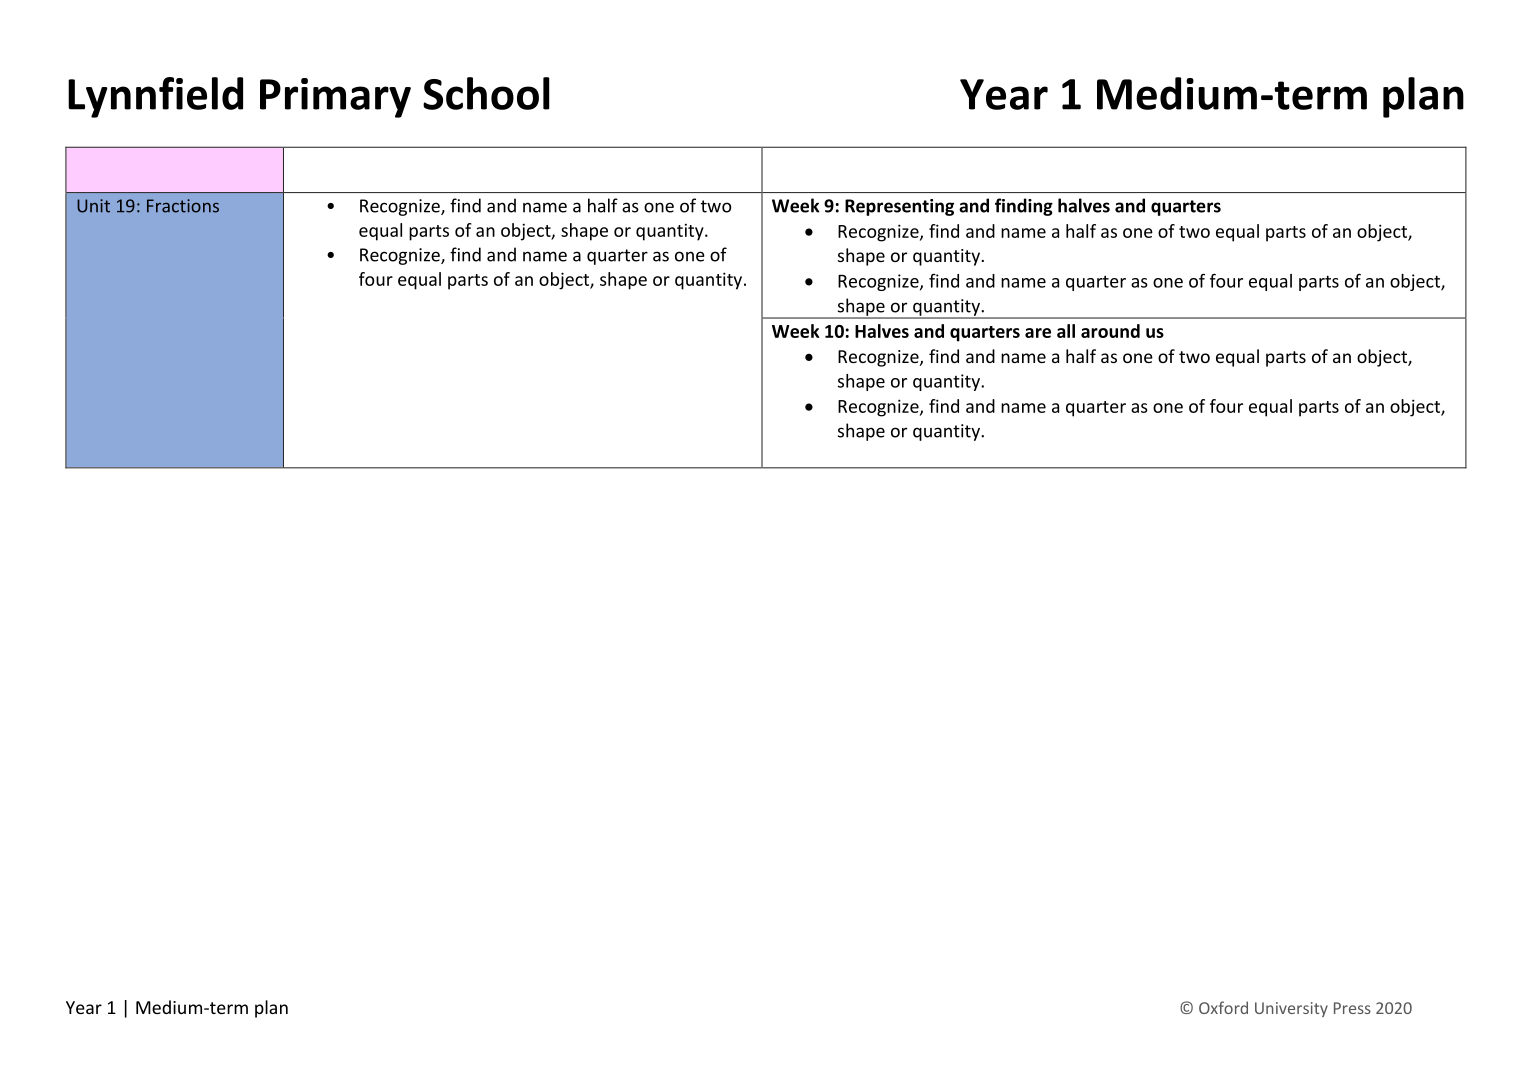 The height and width of the screenshot is (1083, 1532). Describe the element at coordinates (1066, 331) in the screenshot. I see `all` at that location.
